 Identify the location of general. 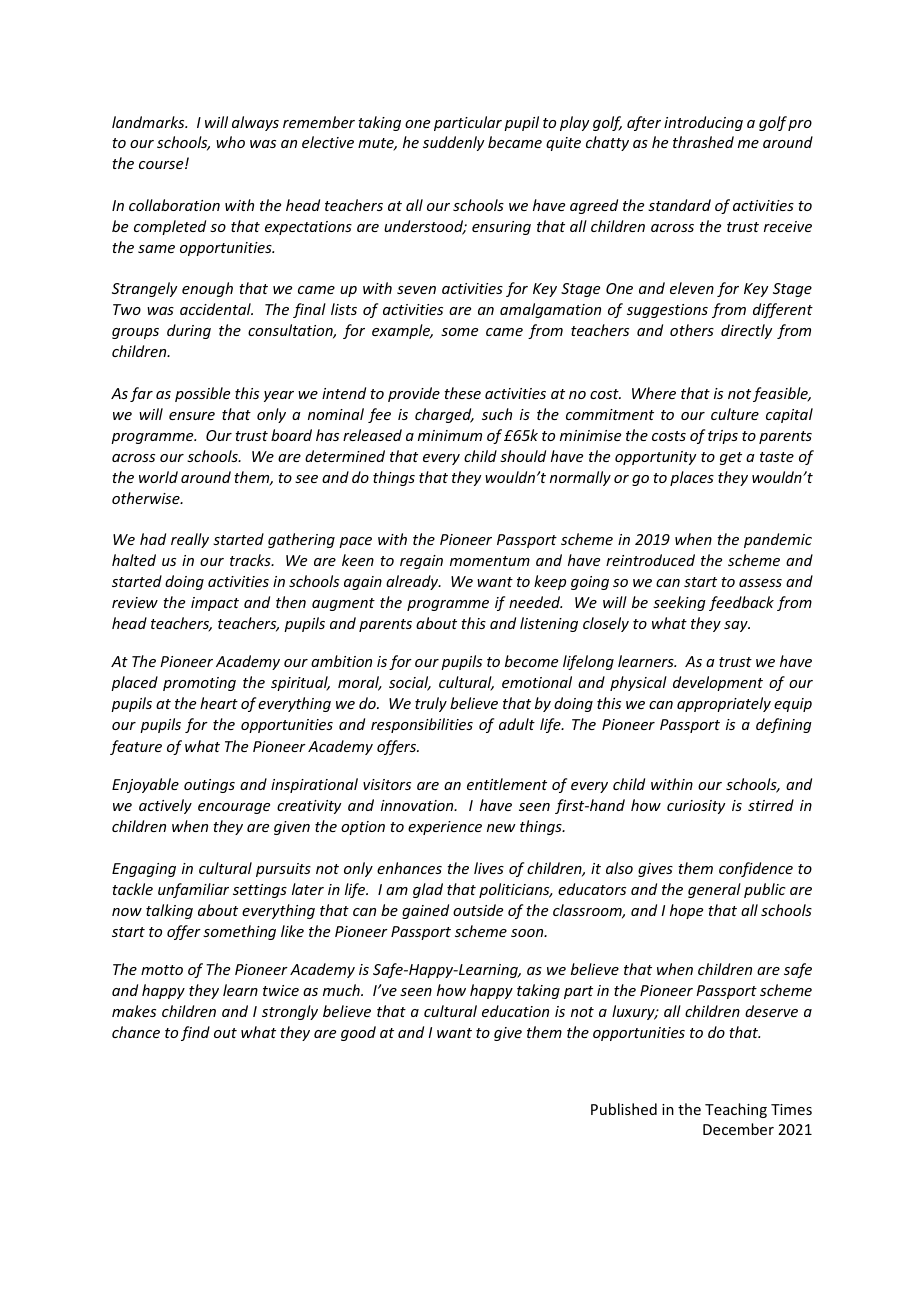
(714, 890).
